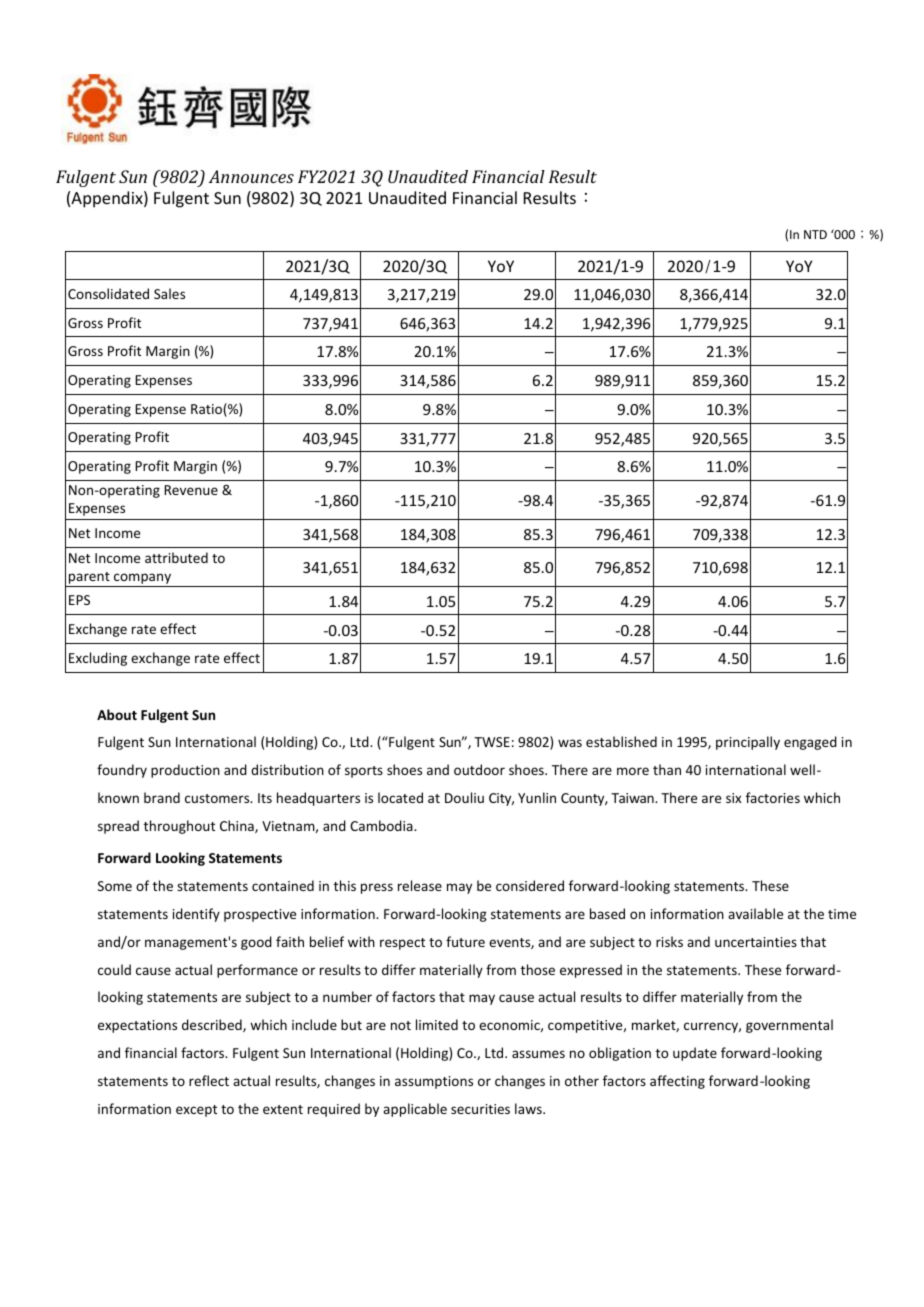 The width and height of the page is (924, 1307). I want to click on available, so click(755, 913).
